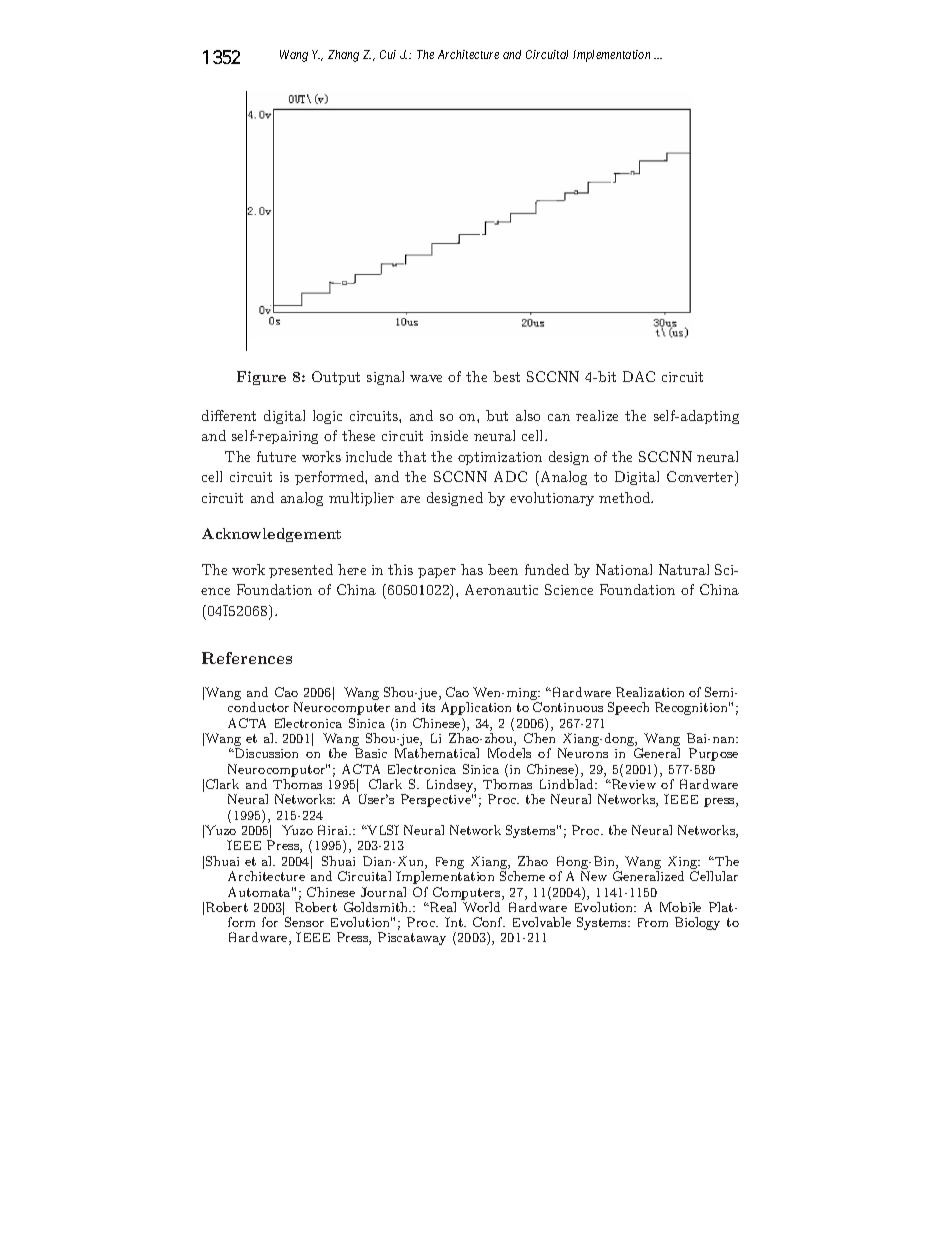 This screenshot has width=952, height=1233. Describe the element at coordinates (476, 708) in the screenshot. I see `Application` at that location.
